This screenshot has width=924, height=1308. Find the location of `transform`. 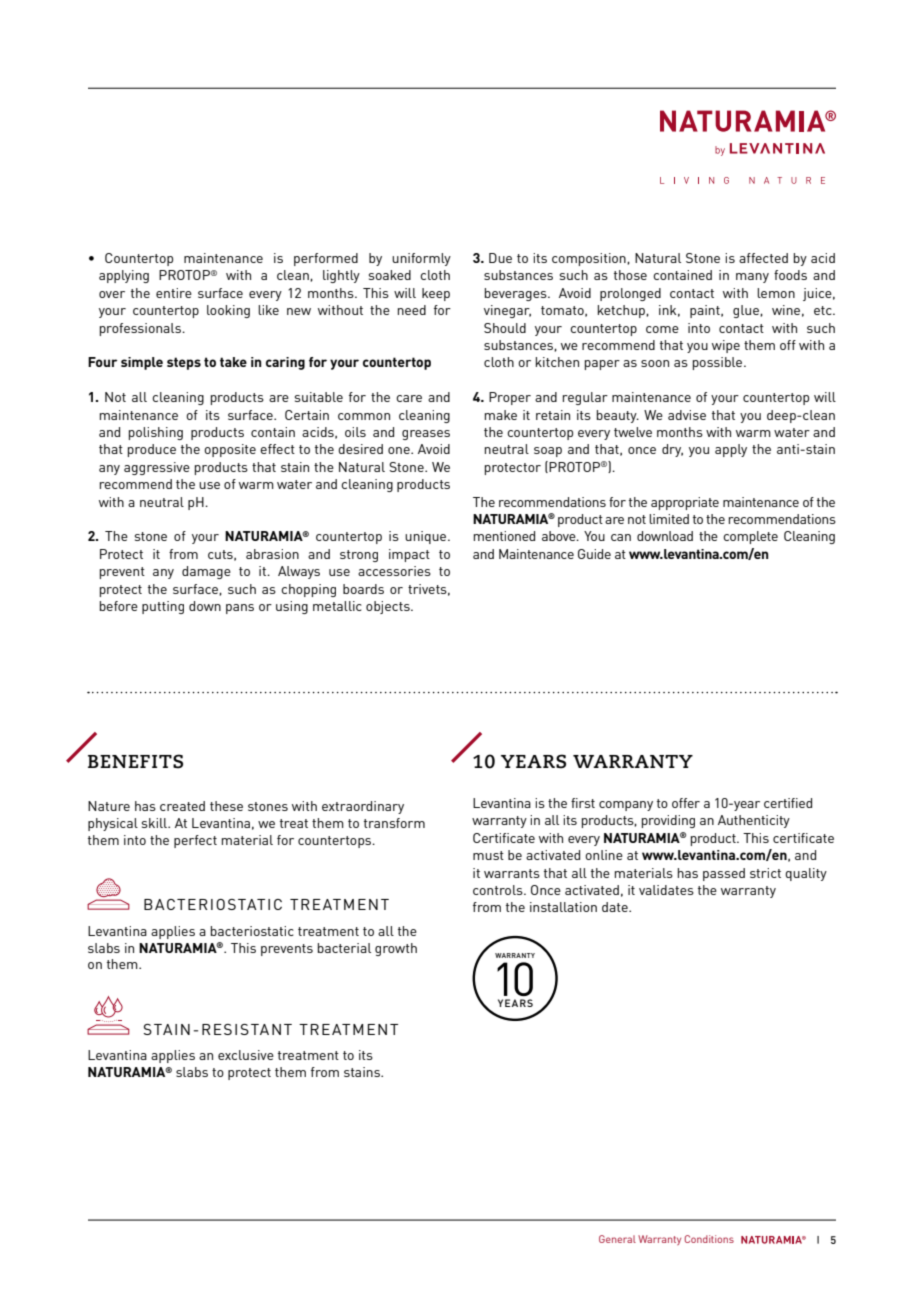

transform is located at coordinates (394, 823).
